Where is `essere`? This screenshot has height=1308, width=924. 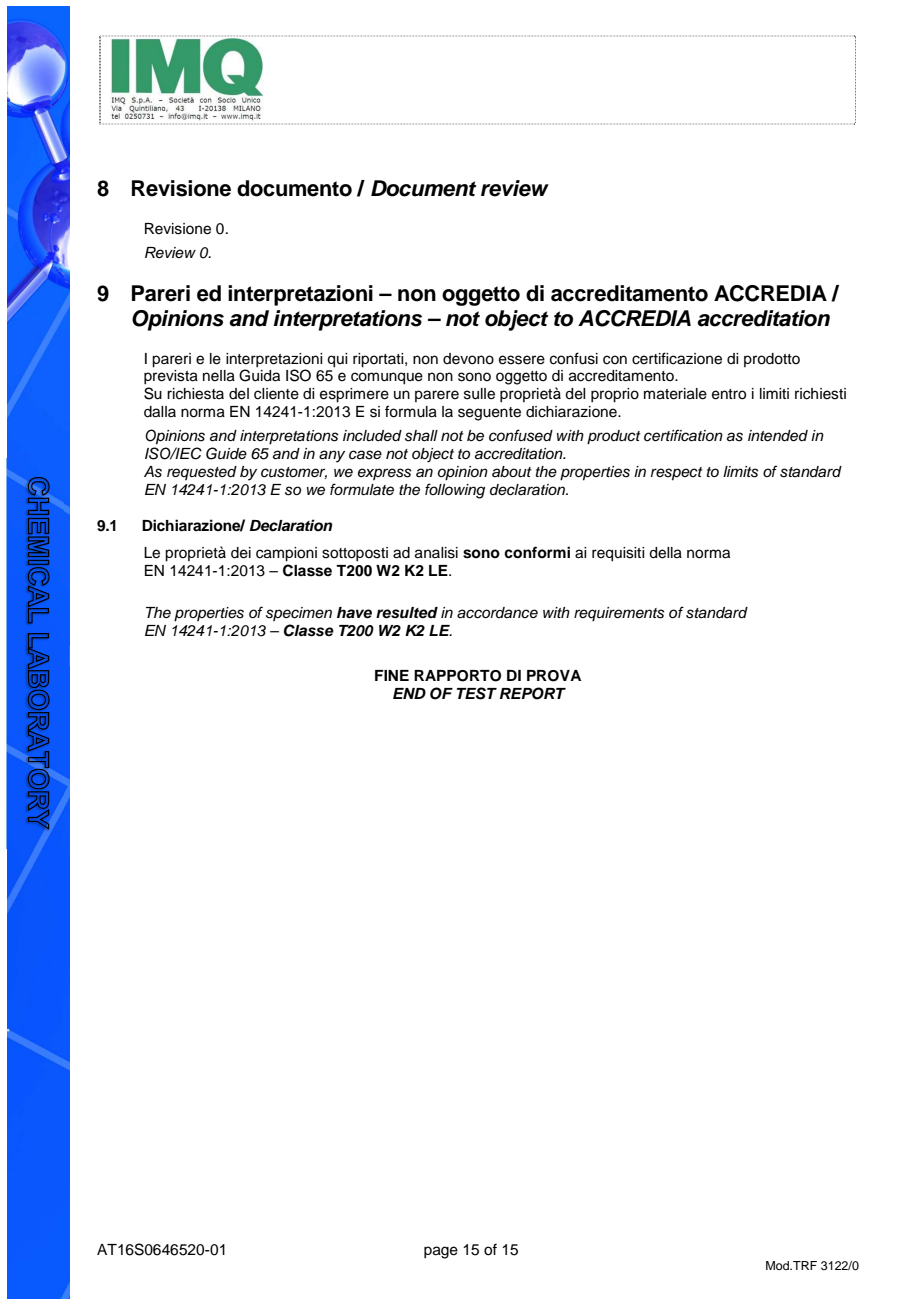
essere is located at coordinates (522, 360).
